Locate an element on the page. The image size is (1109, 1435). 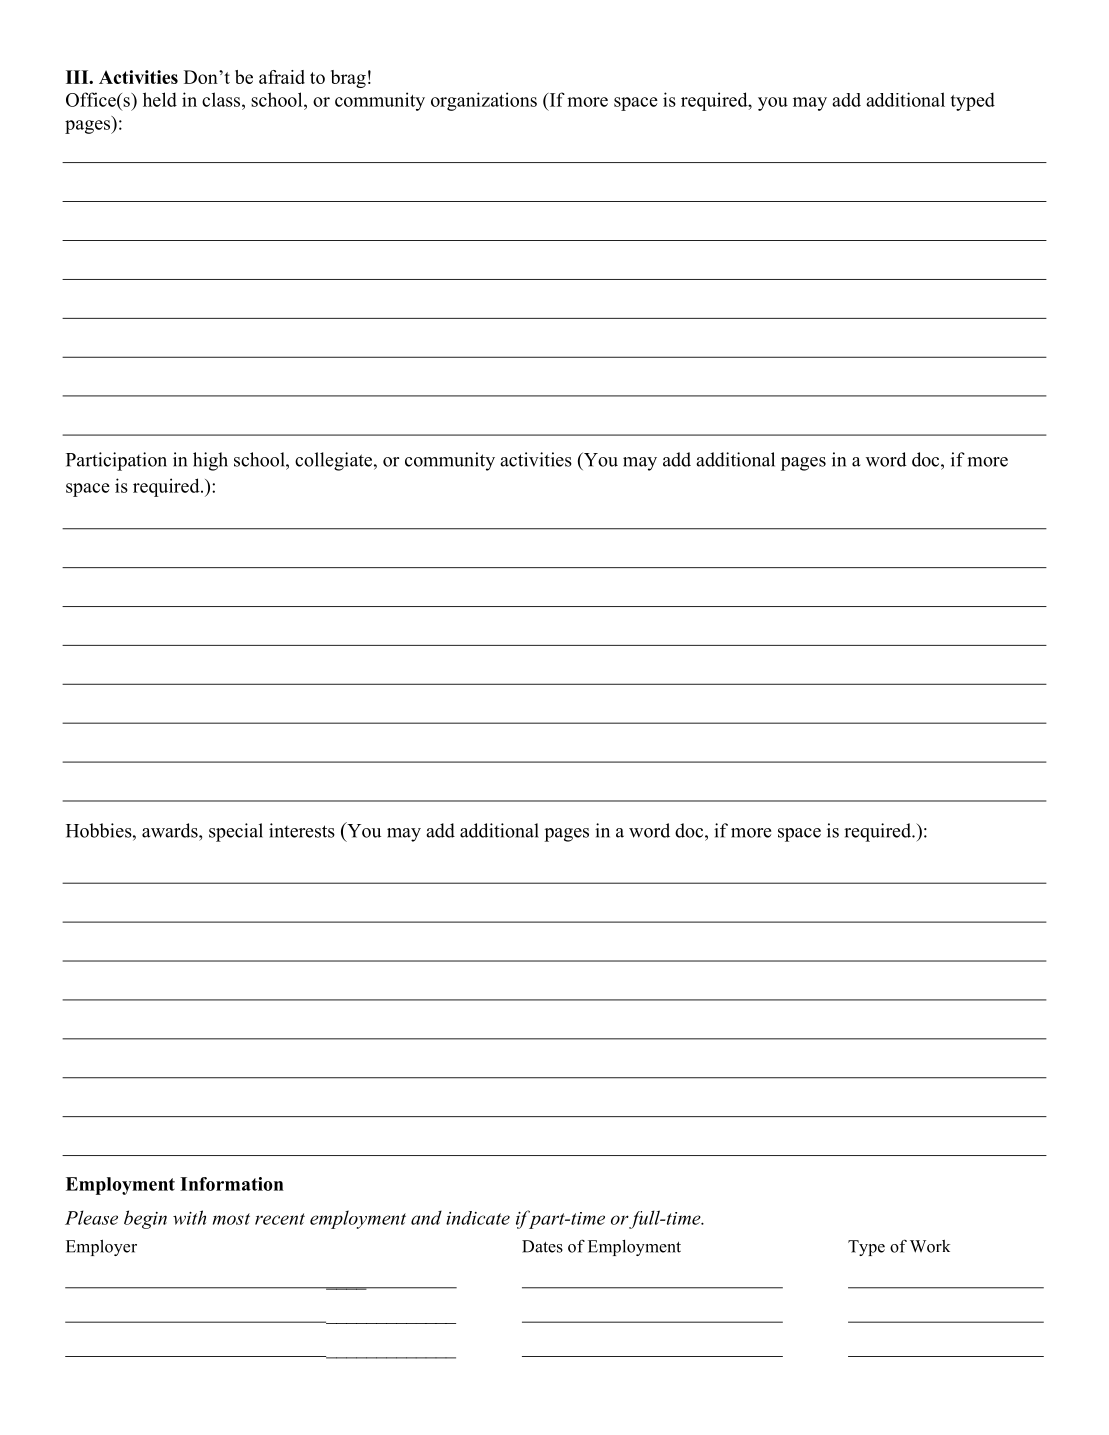
high is located at coordinates (210, 461).
